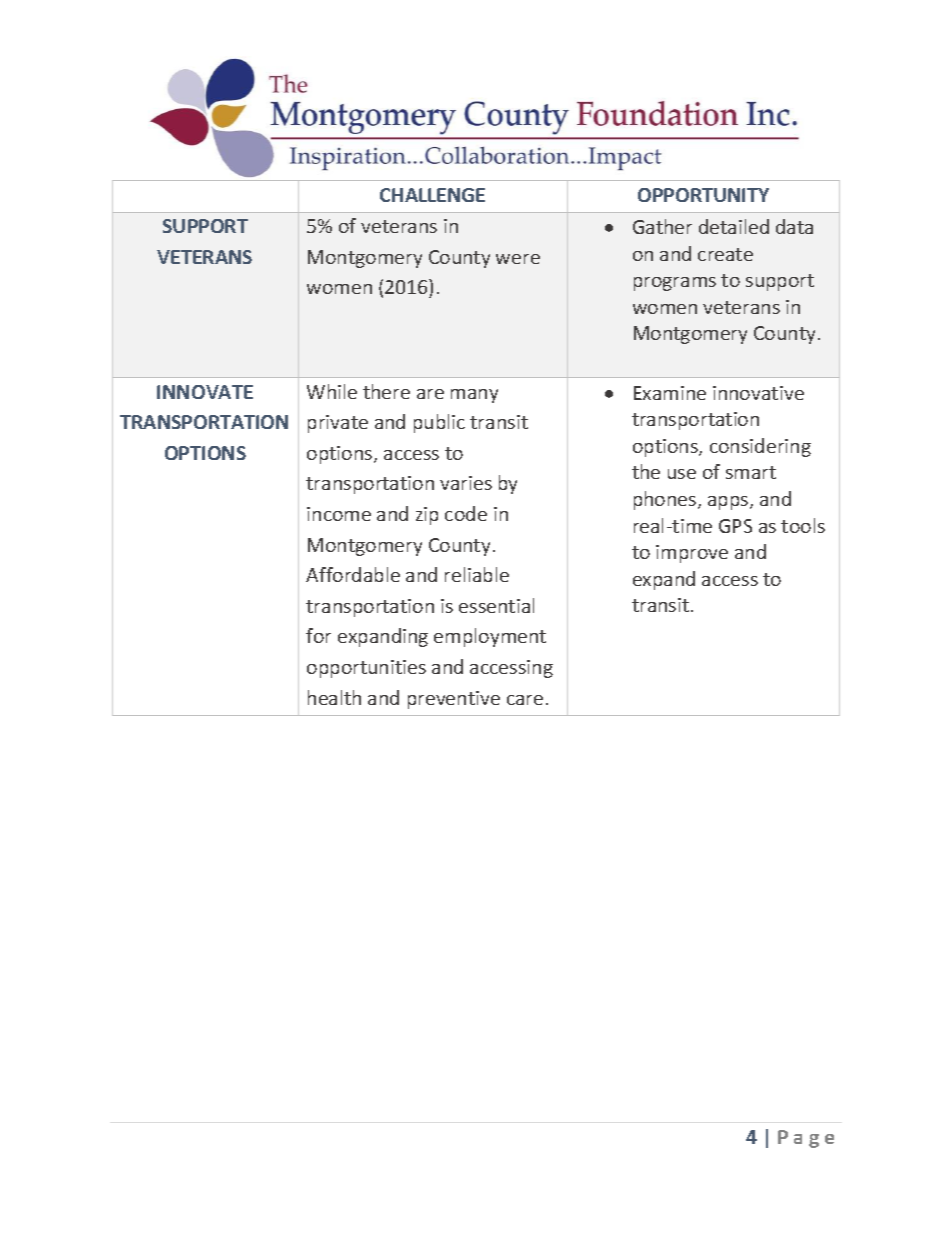  Describe the element at coordinates (334, 697) in the document. I see `health` at that location.
